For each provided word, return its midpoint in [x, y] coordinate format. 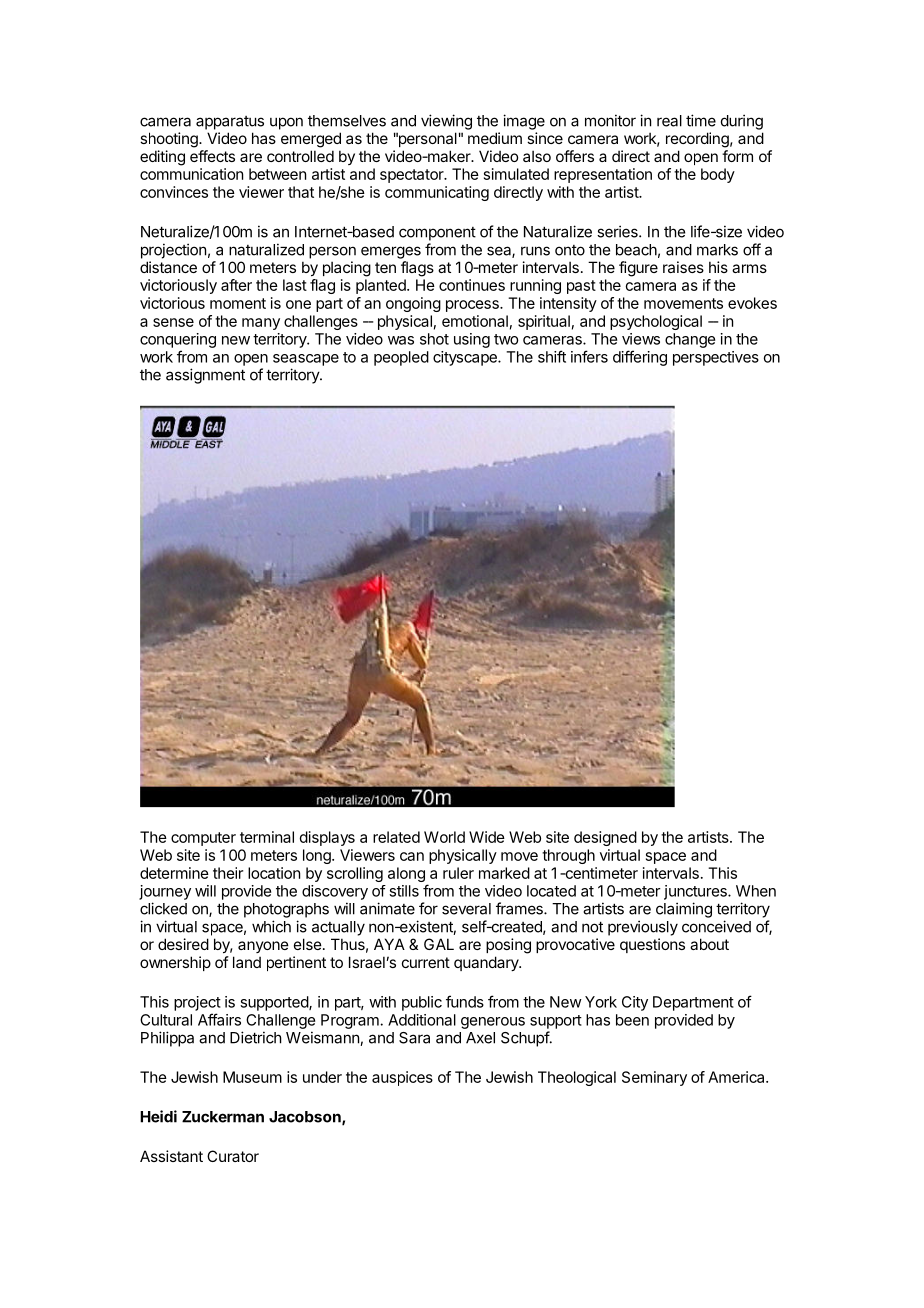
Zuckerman [223, 1117]
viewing [446, 122]
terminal [267, 837]
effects [212, 156]
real [669, 121]
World [444, 837]
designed [605, 838]
